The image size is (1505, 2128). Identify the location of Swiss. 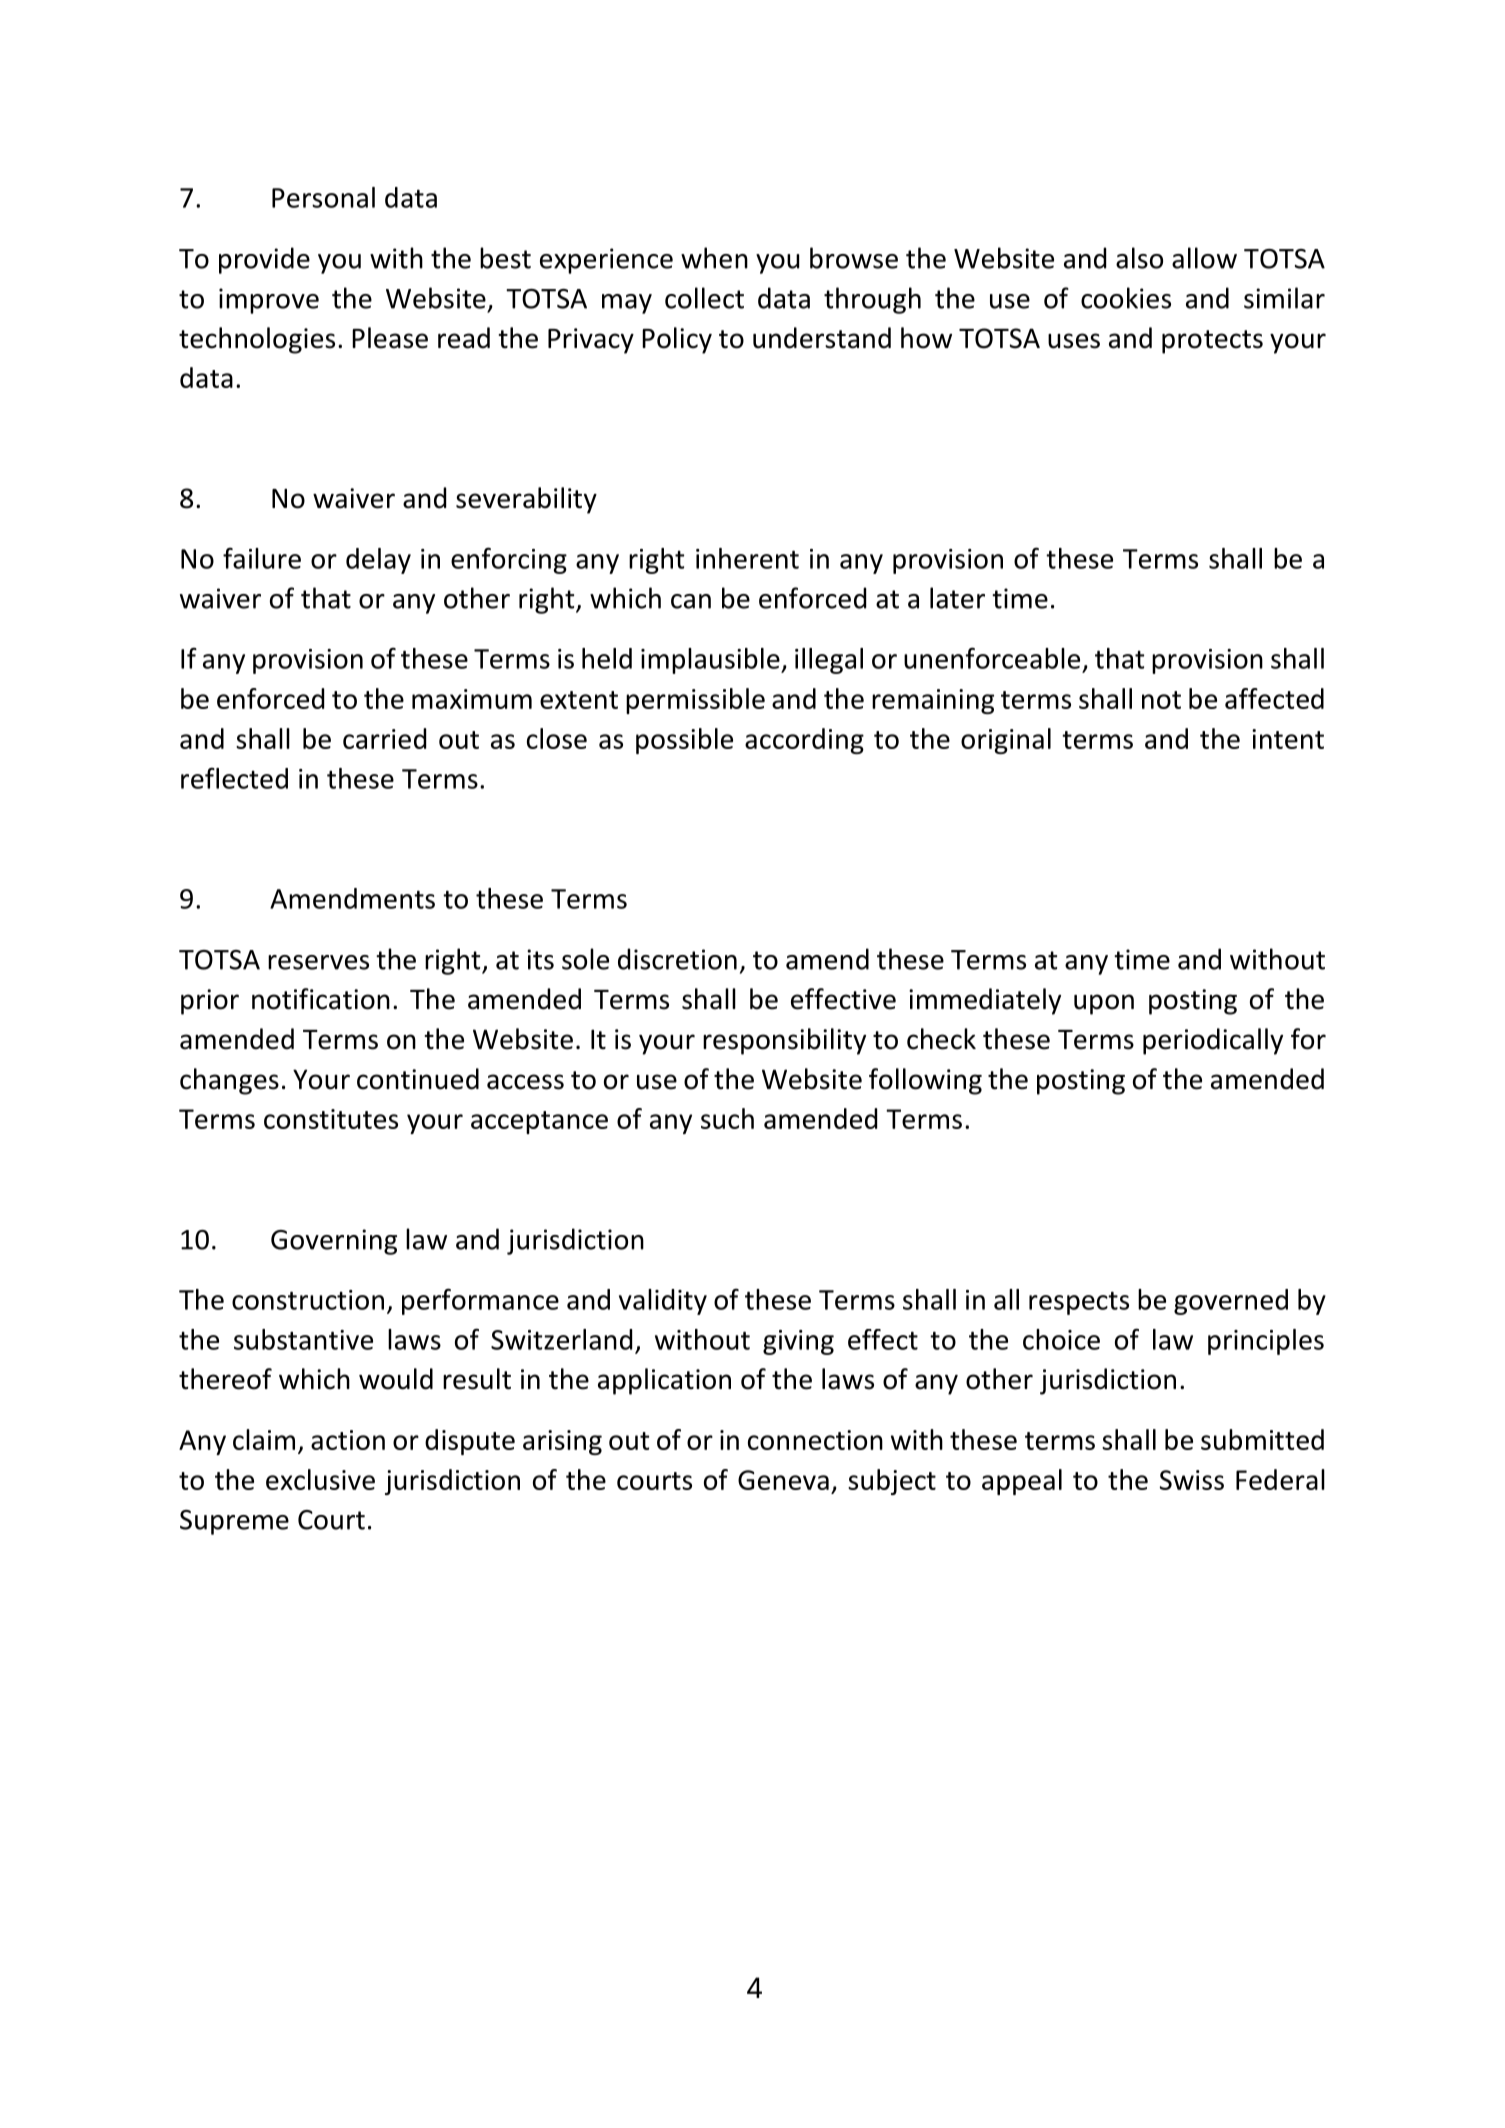
(1192, 1480).
